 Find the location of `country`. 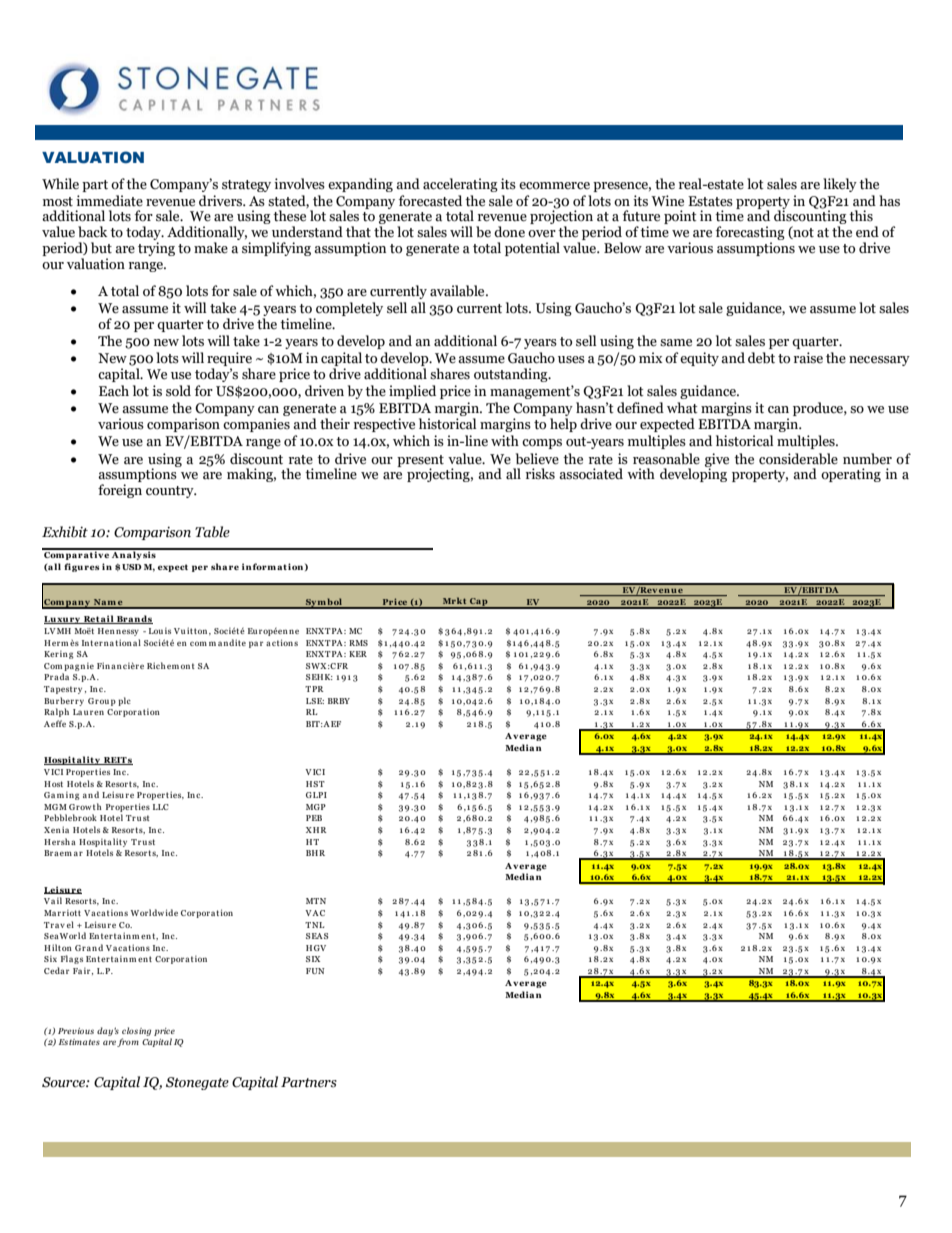

country is located at coordinates (171, 492).
